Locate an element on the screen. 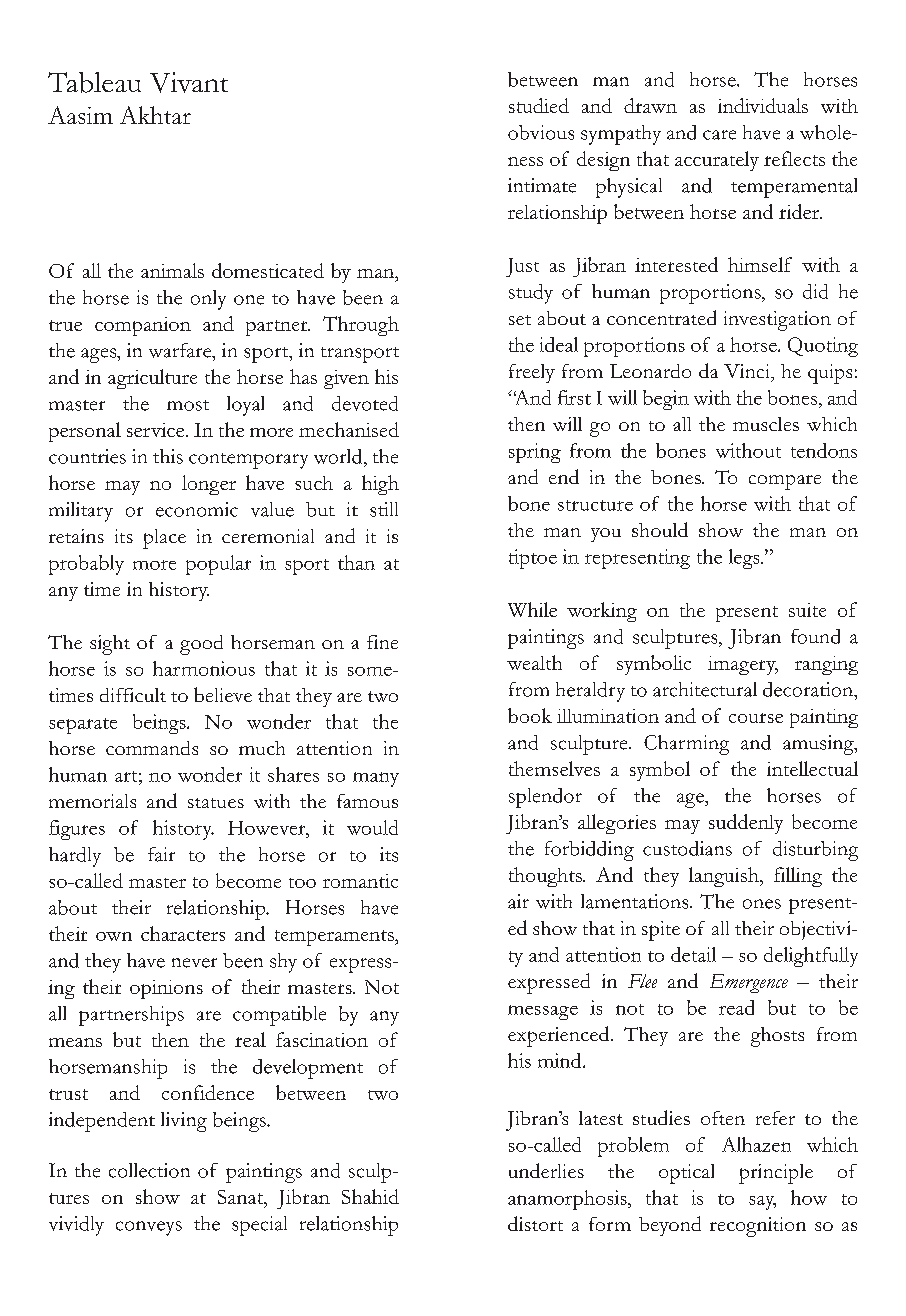  opinions is located at coordinates (166, 989).
